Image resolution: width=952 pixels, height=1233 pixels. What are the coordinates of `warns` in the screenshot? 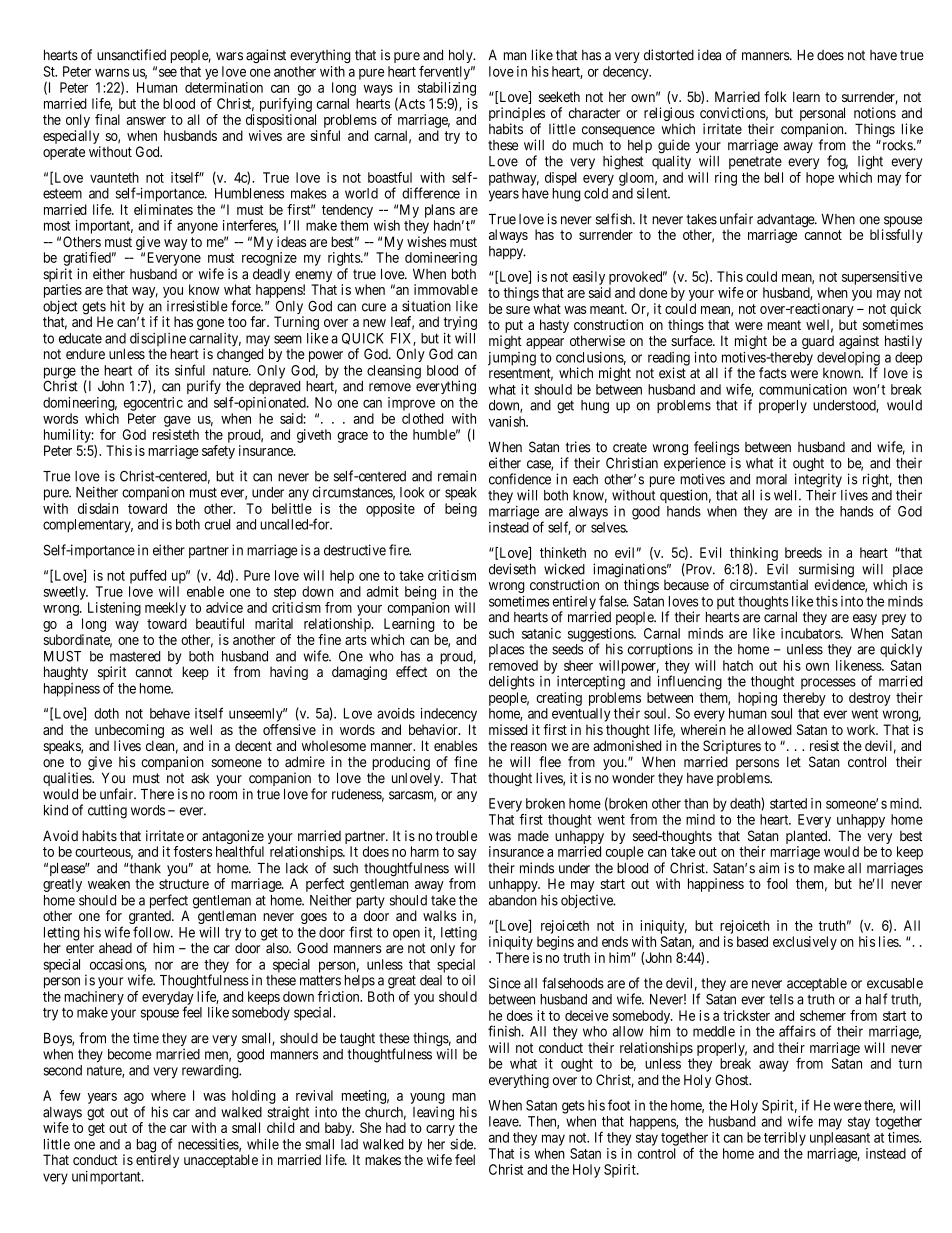 It's located at (112, 72).
